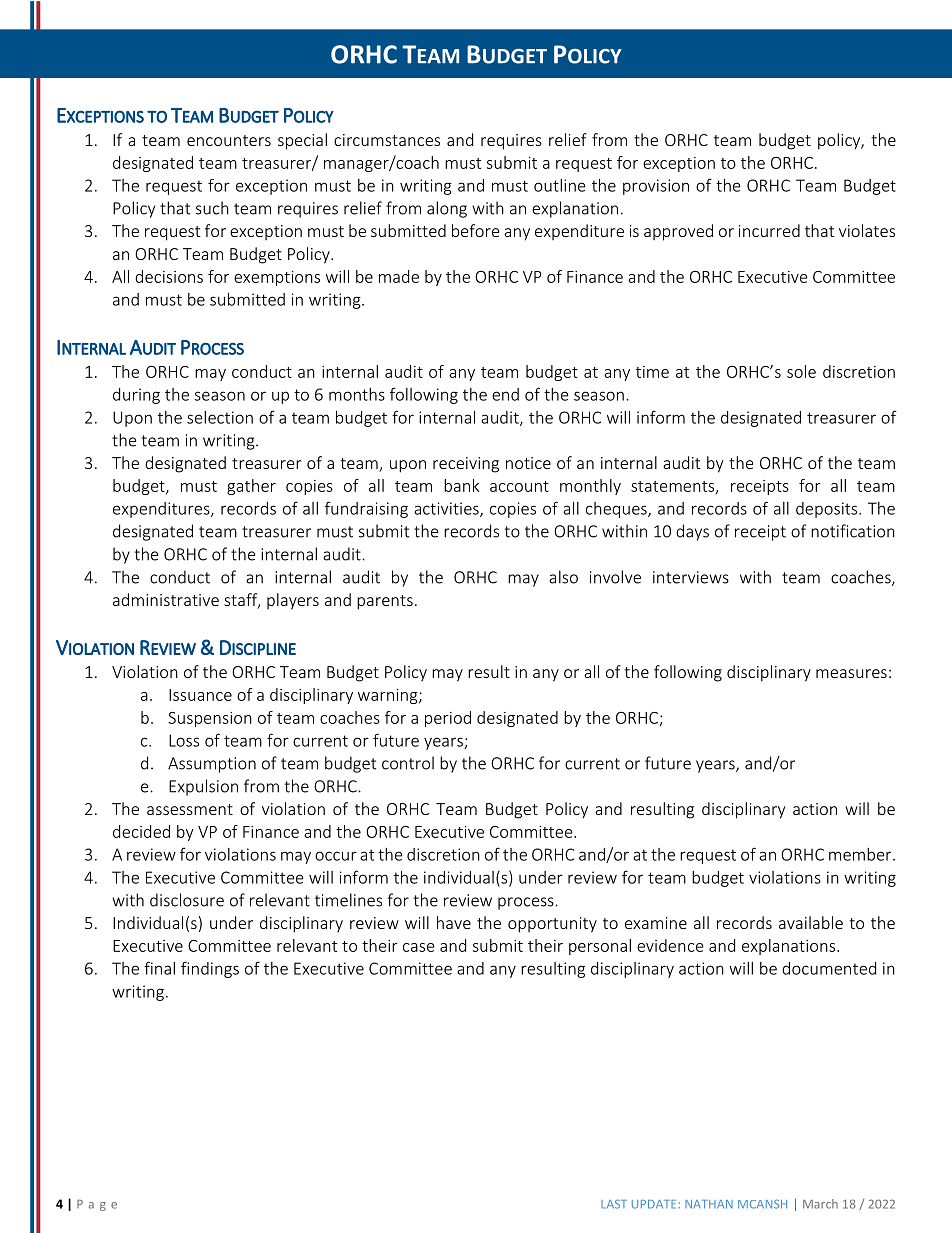  Describe the element at coordinates (828, 510) in the screenshot. I see `deposits` at that location.
